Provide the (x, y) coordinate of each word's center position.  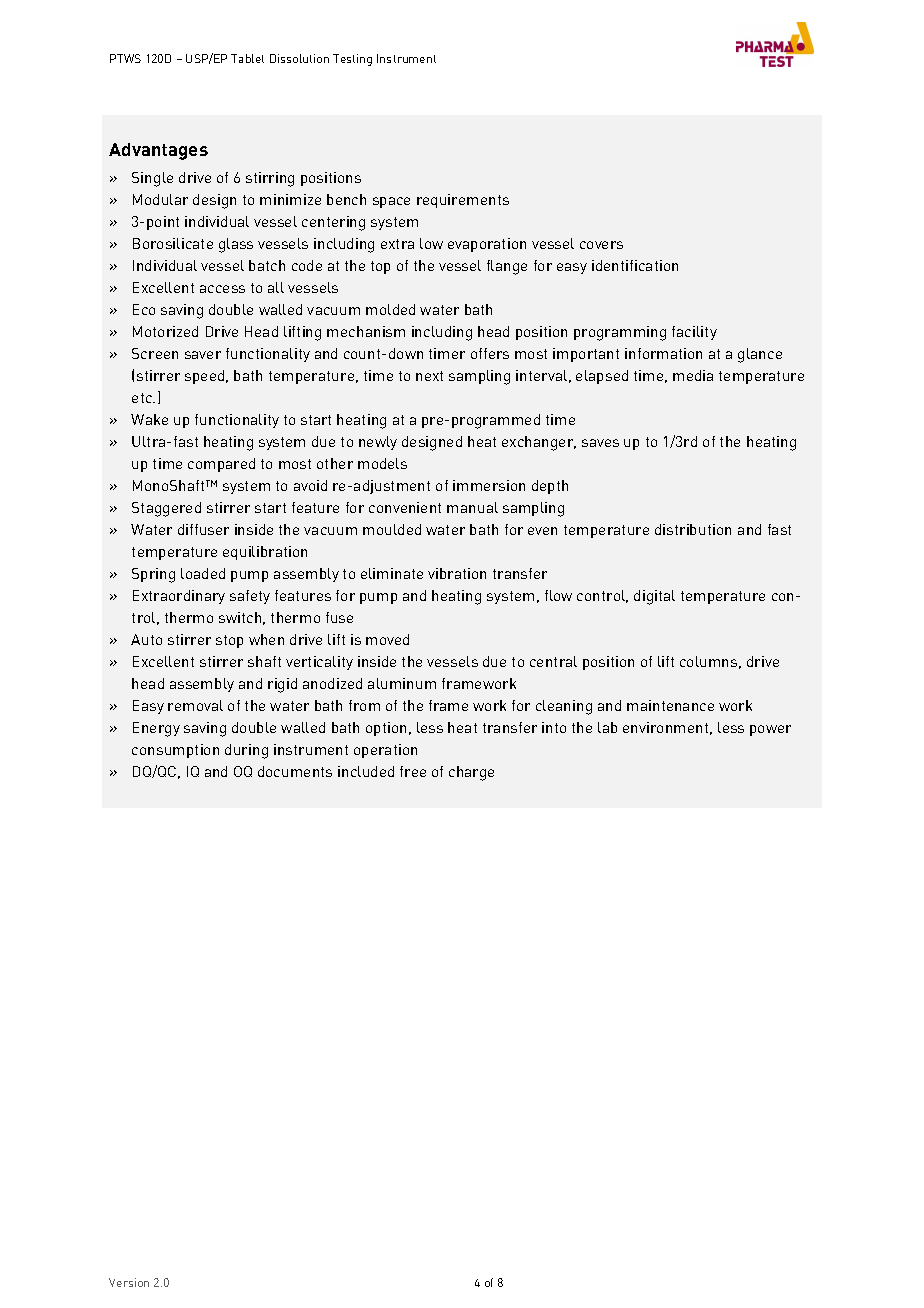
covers (601, 245)
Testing (352, 60)
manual (472, 507)
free (413, 771)
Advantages (158, 151)
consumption (175, 751)
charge (471, 773)
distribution (693, 529)
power (770, 730)
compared (221, 465)
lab (607, 727)
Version (129, 1282)
